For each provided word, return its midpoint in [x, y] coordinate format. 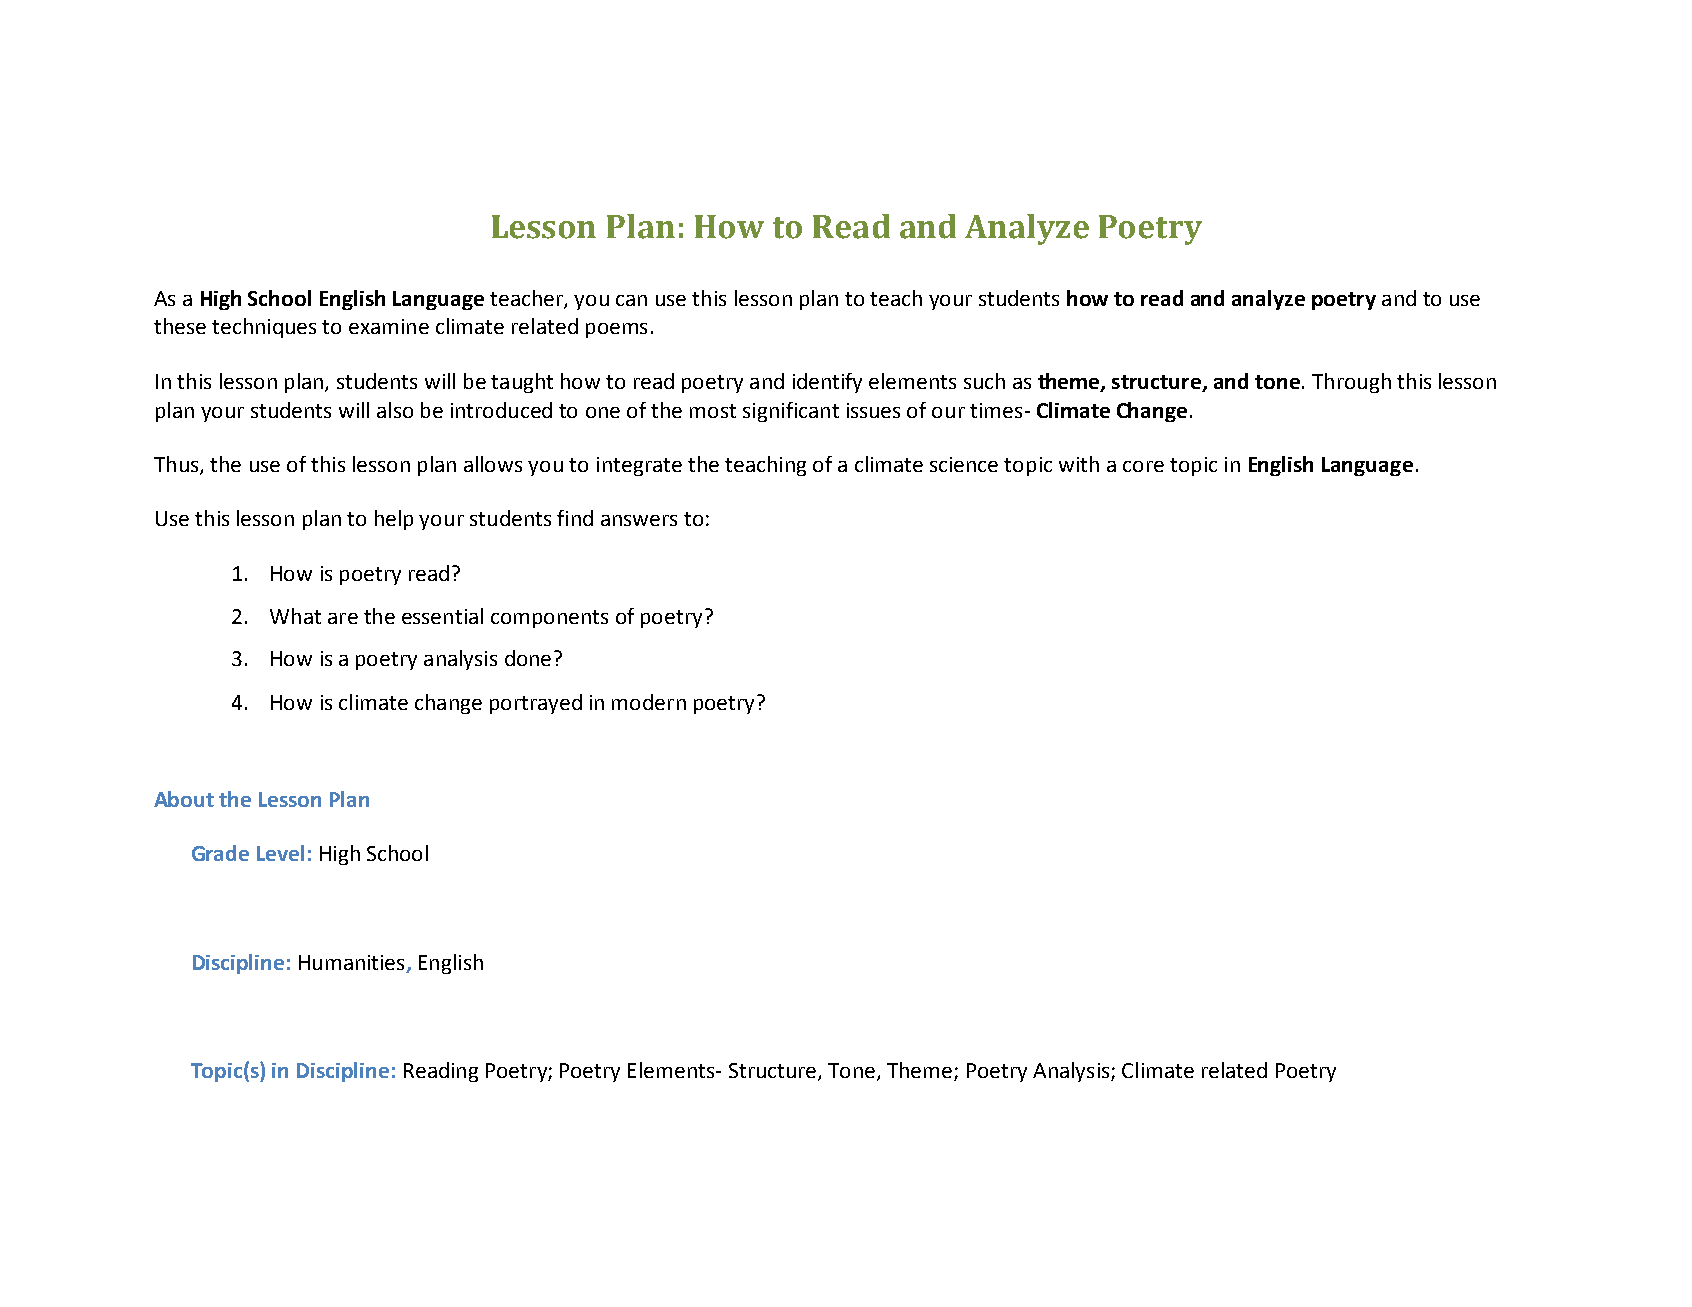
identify [827, 383]
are [343, 618]
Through [1351, 383]
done [528, 658]
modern [649, 702]
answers [639, 520]
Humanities [353, 964]
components [549, 619]
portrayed [536, 704]
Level [280, 853]
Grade [220, 853]
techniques [264, 328]
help [394, 520]
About [184, 799]
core [1143, 466]
